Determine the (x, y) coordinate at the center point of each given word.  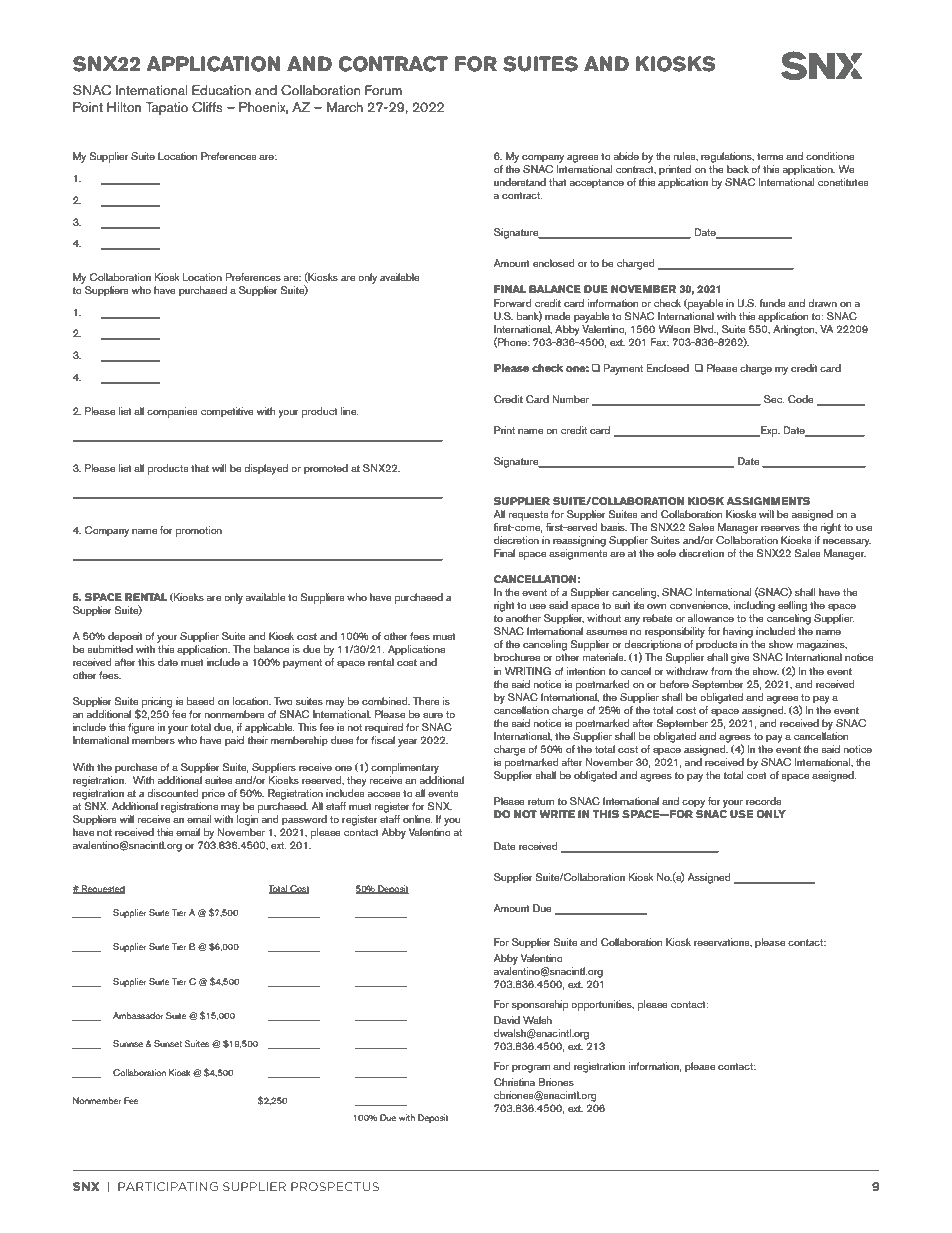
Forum (383, 90)
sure (433, 715)
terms (770, 156)
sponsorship (540, 1005)
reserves (780, 528)
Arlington (794, 329)
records (763, 801)
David (507, 1020)
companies (172, 412)
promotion (199, 531)
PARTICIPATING (168, 1186)
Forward (513, 303)
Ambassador (138, 1015)
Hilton (124, 107)
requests (529, 516)
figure (141, 728)
